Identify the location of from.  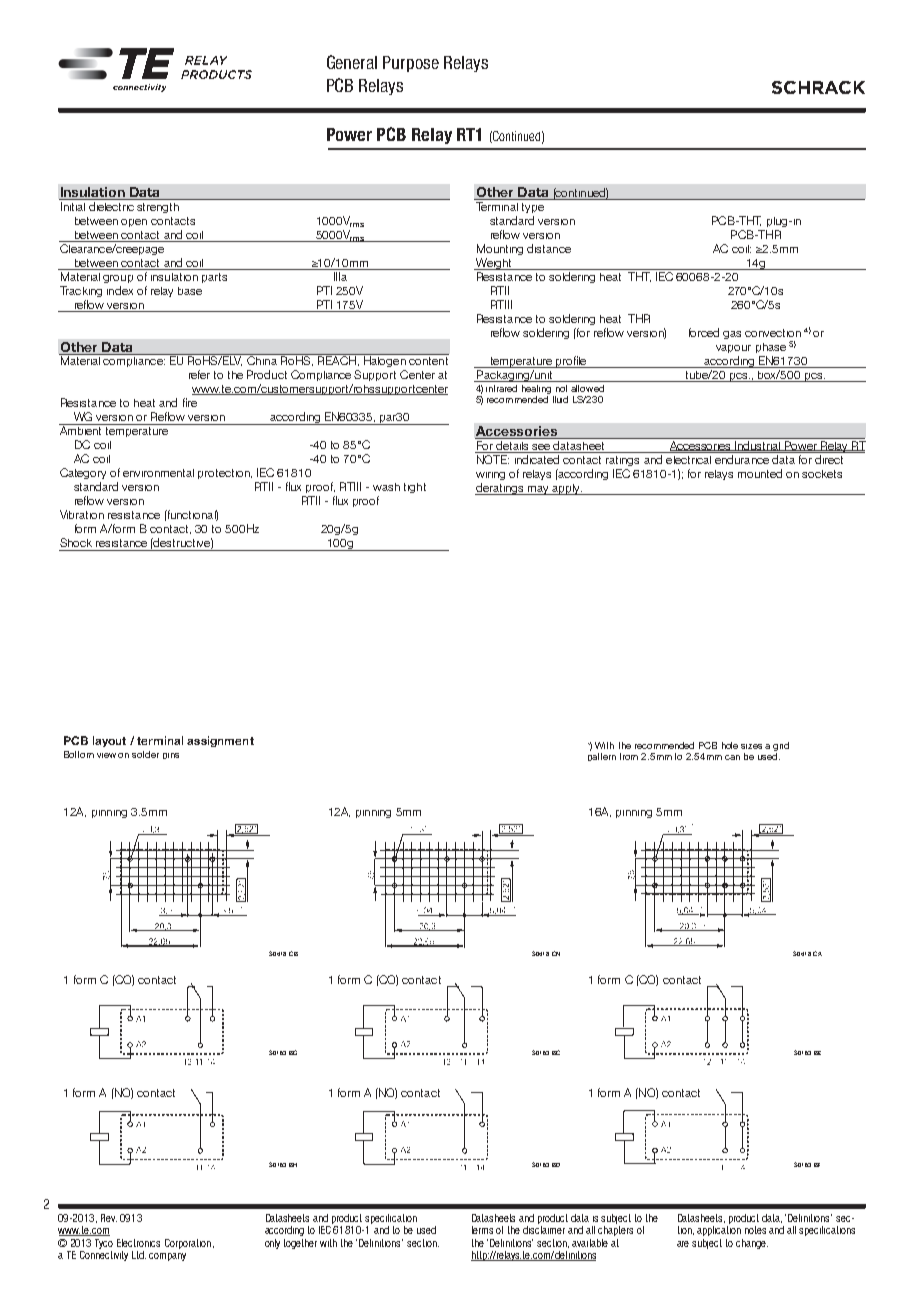
(629, 756).
